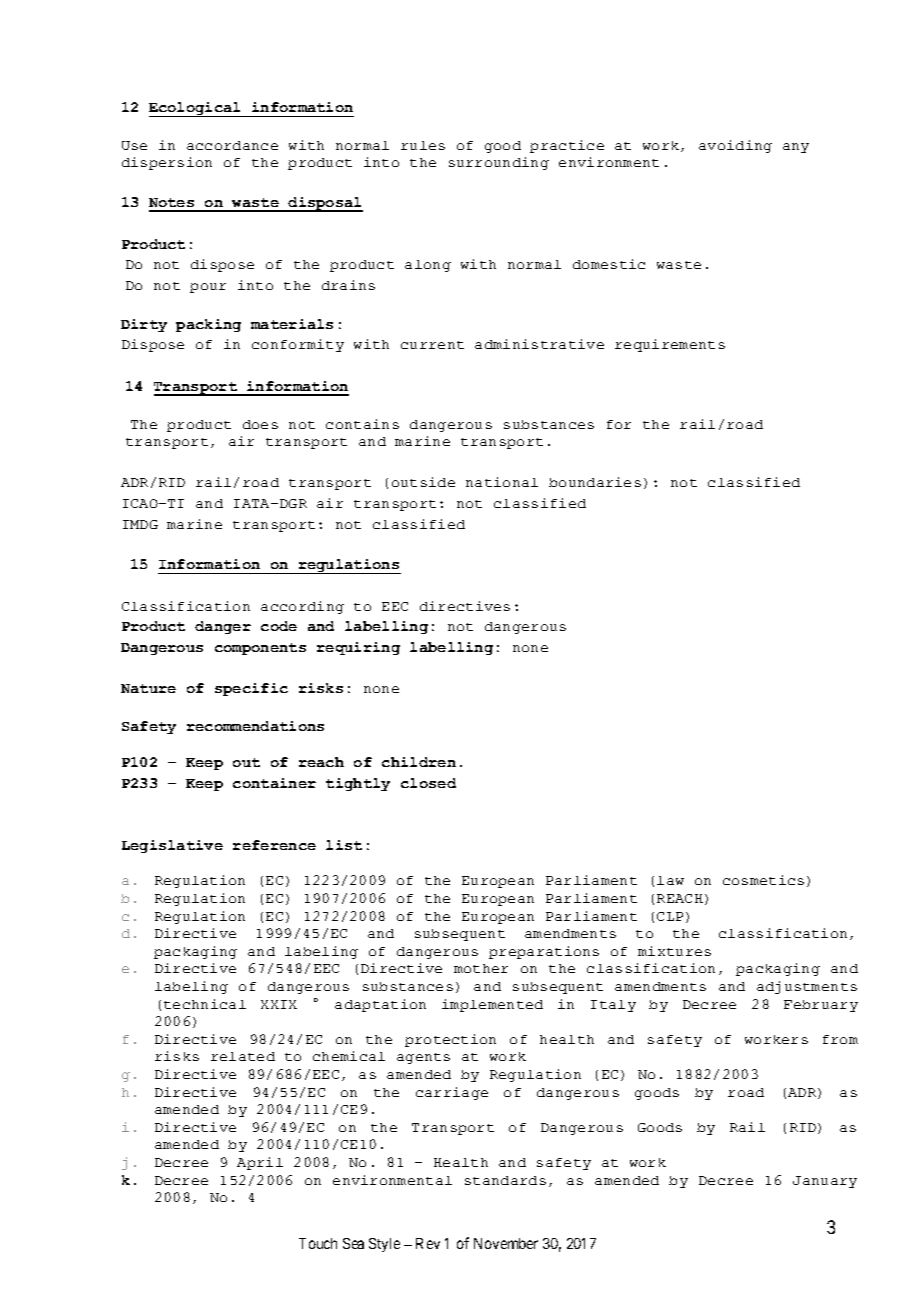  I want to click on boundaries, so click(595, 482).
